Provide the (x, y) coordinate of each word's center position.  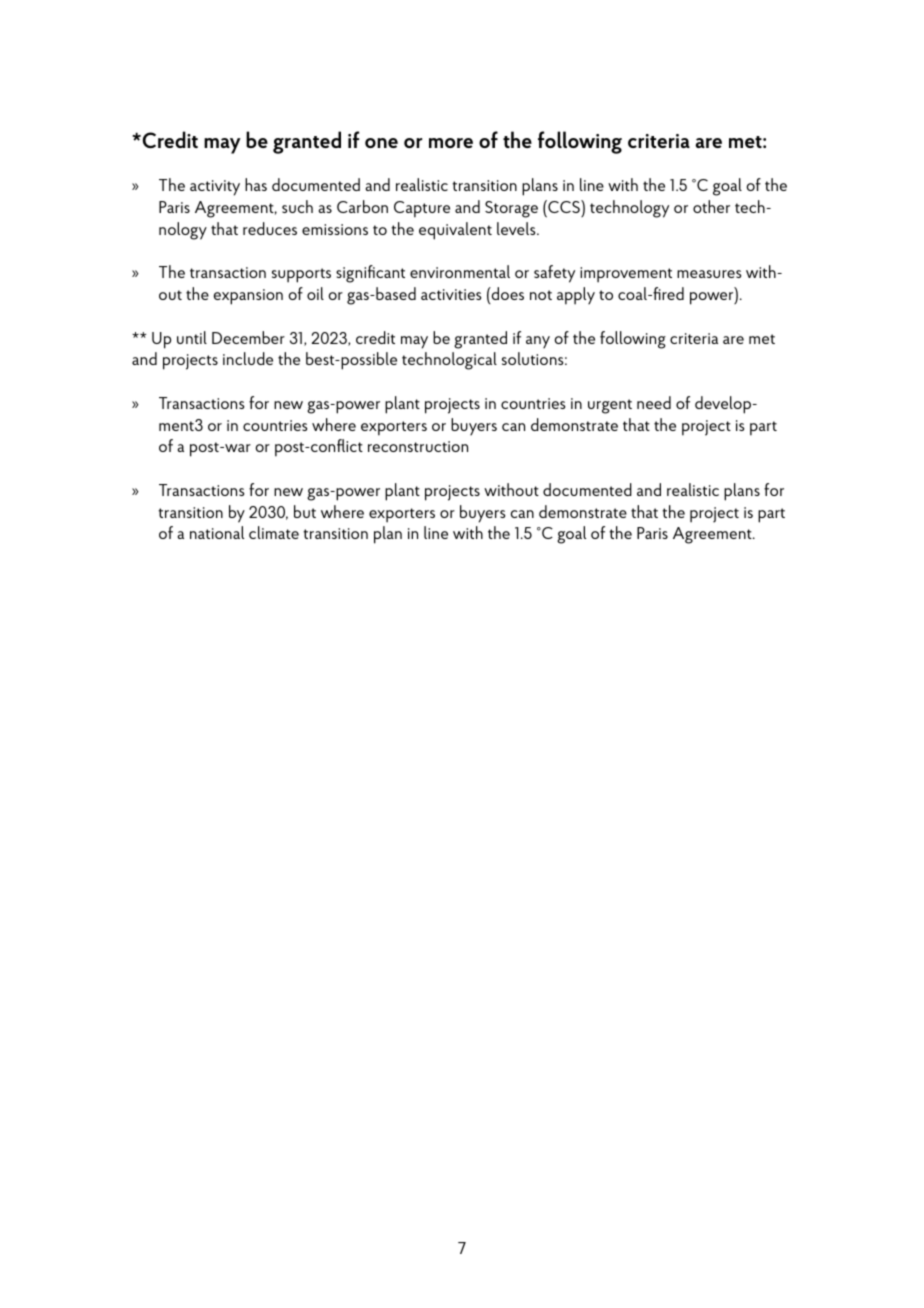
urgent (610, 406)
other (711, 206)
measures (709, 274)
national (217, 532)
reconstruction (418, 446)
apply (576, 296)
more (451, 143)
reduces (270, 228)
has (256, 184)
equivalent (455, 231)
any (538, 342)
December (248, 337)
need (654, 402)
